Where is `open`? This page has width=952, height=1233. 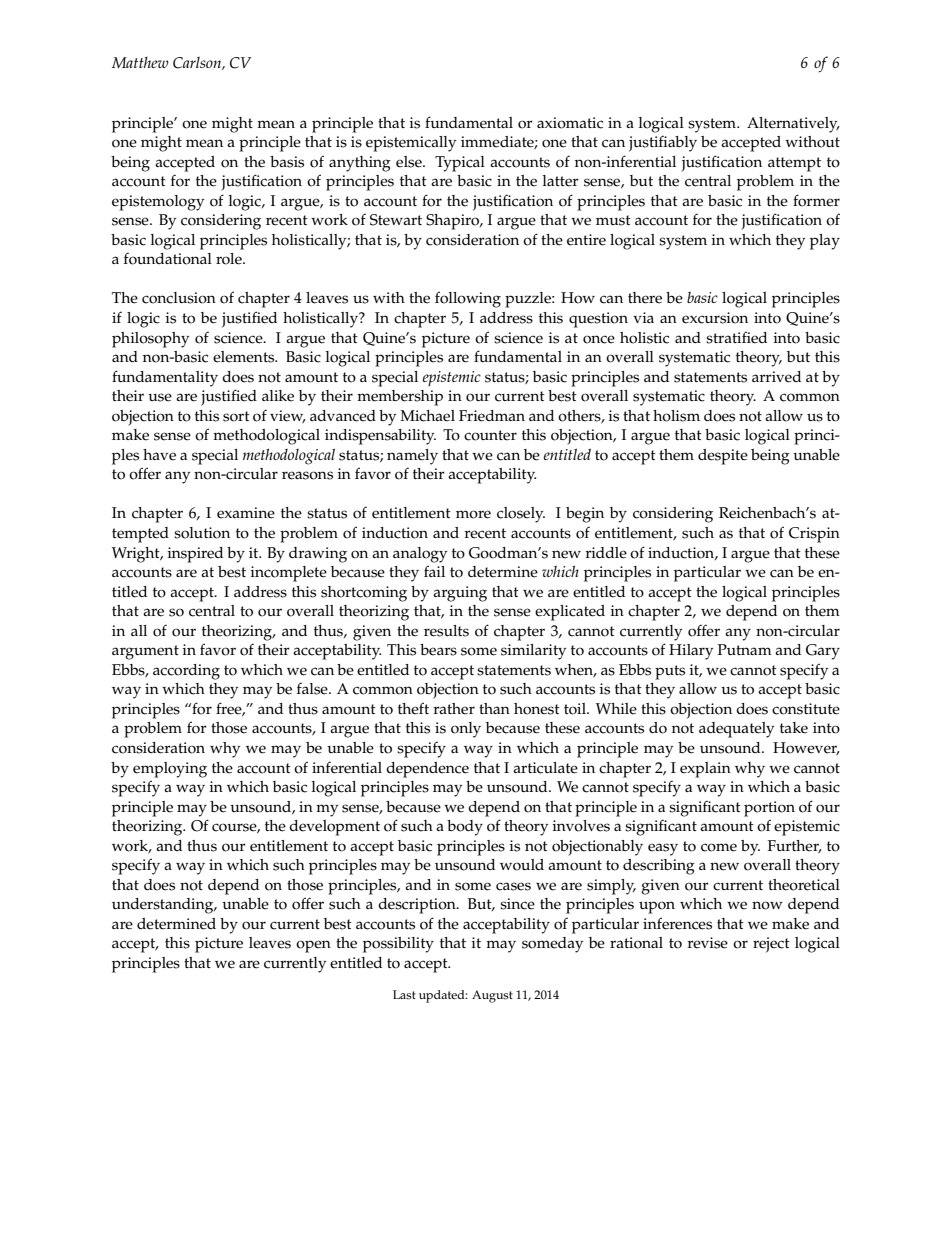 open is located at coordinates (313, 946).
